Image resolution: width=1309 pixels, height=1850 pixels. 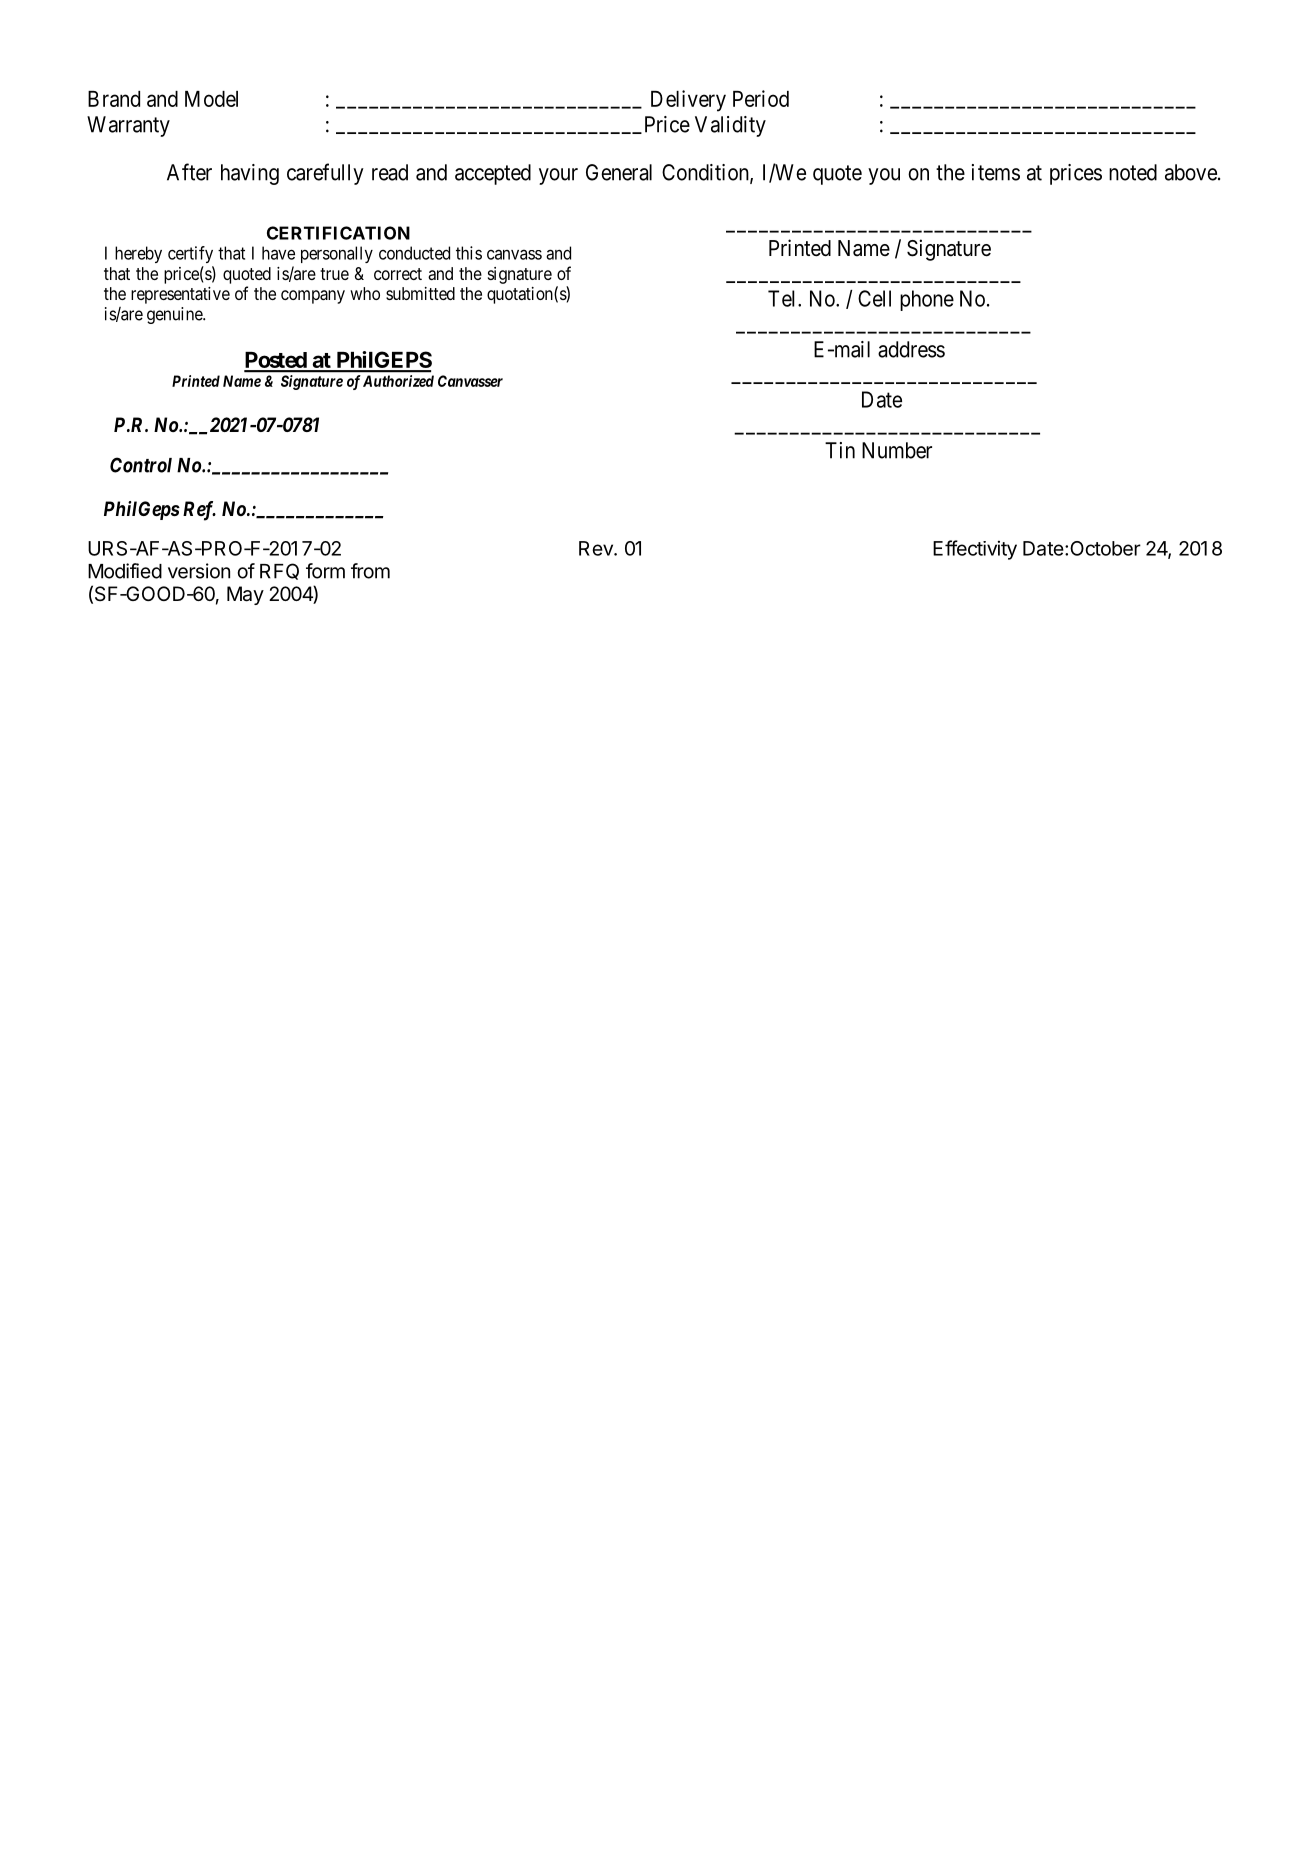 I want to click on Tel, so click(x=783, y=298).
